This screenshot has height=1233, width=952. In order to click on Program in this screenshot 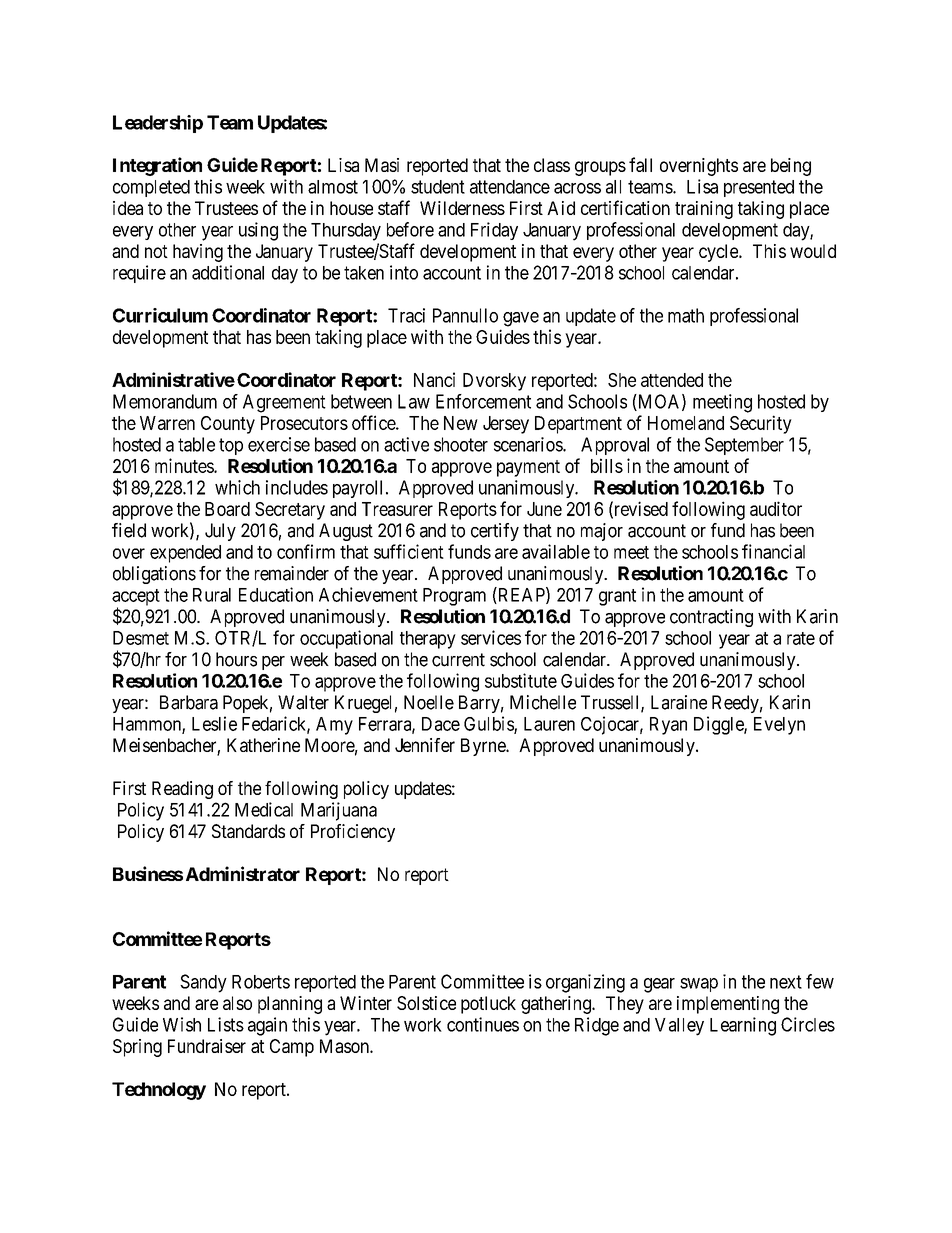, I will do `click(454, 597)`.
